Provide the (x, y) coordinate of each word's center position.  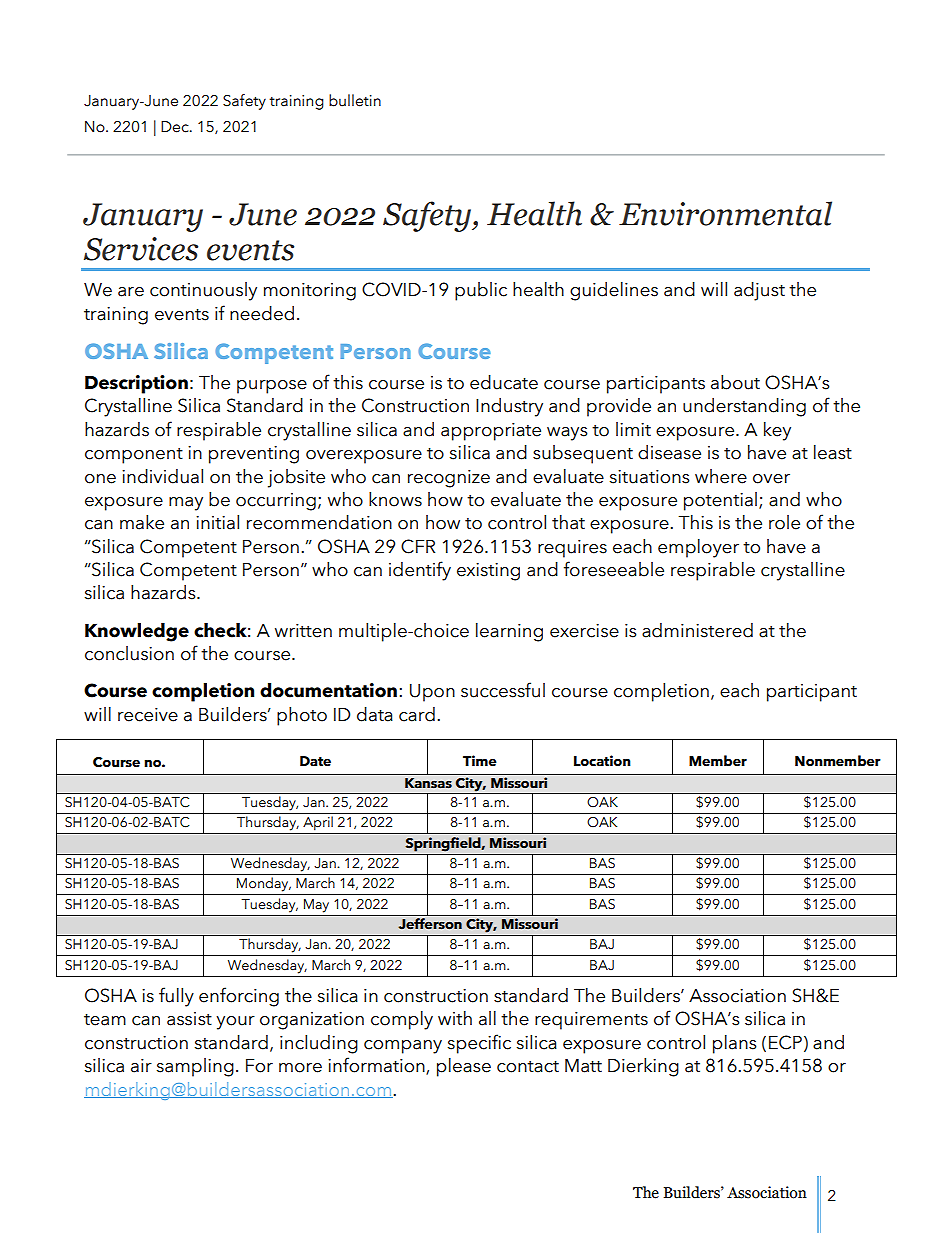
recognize (449, 479)
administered (697, 630)
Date (315, 761)
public (481, 291)
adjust (759, 291)
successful (503, 690)
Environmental (725, 213)
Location (602, 761)
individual (162, 476)
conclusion (129, 653)
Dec (176, 127)
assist (189, 1019)
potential (720, 501)
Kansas (428, 783)
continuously (203, 291)
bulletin (355, 100)
